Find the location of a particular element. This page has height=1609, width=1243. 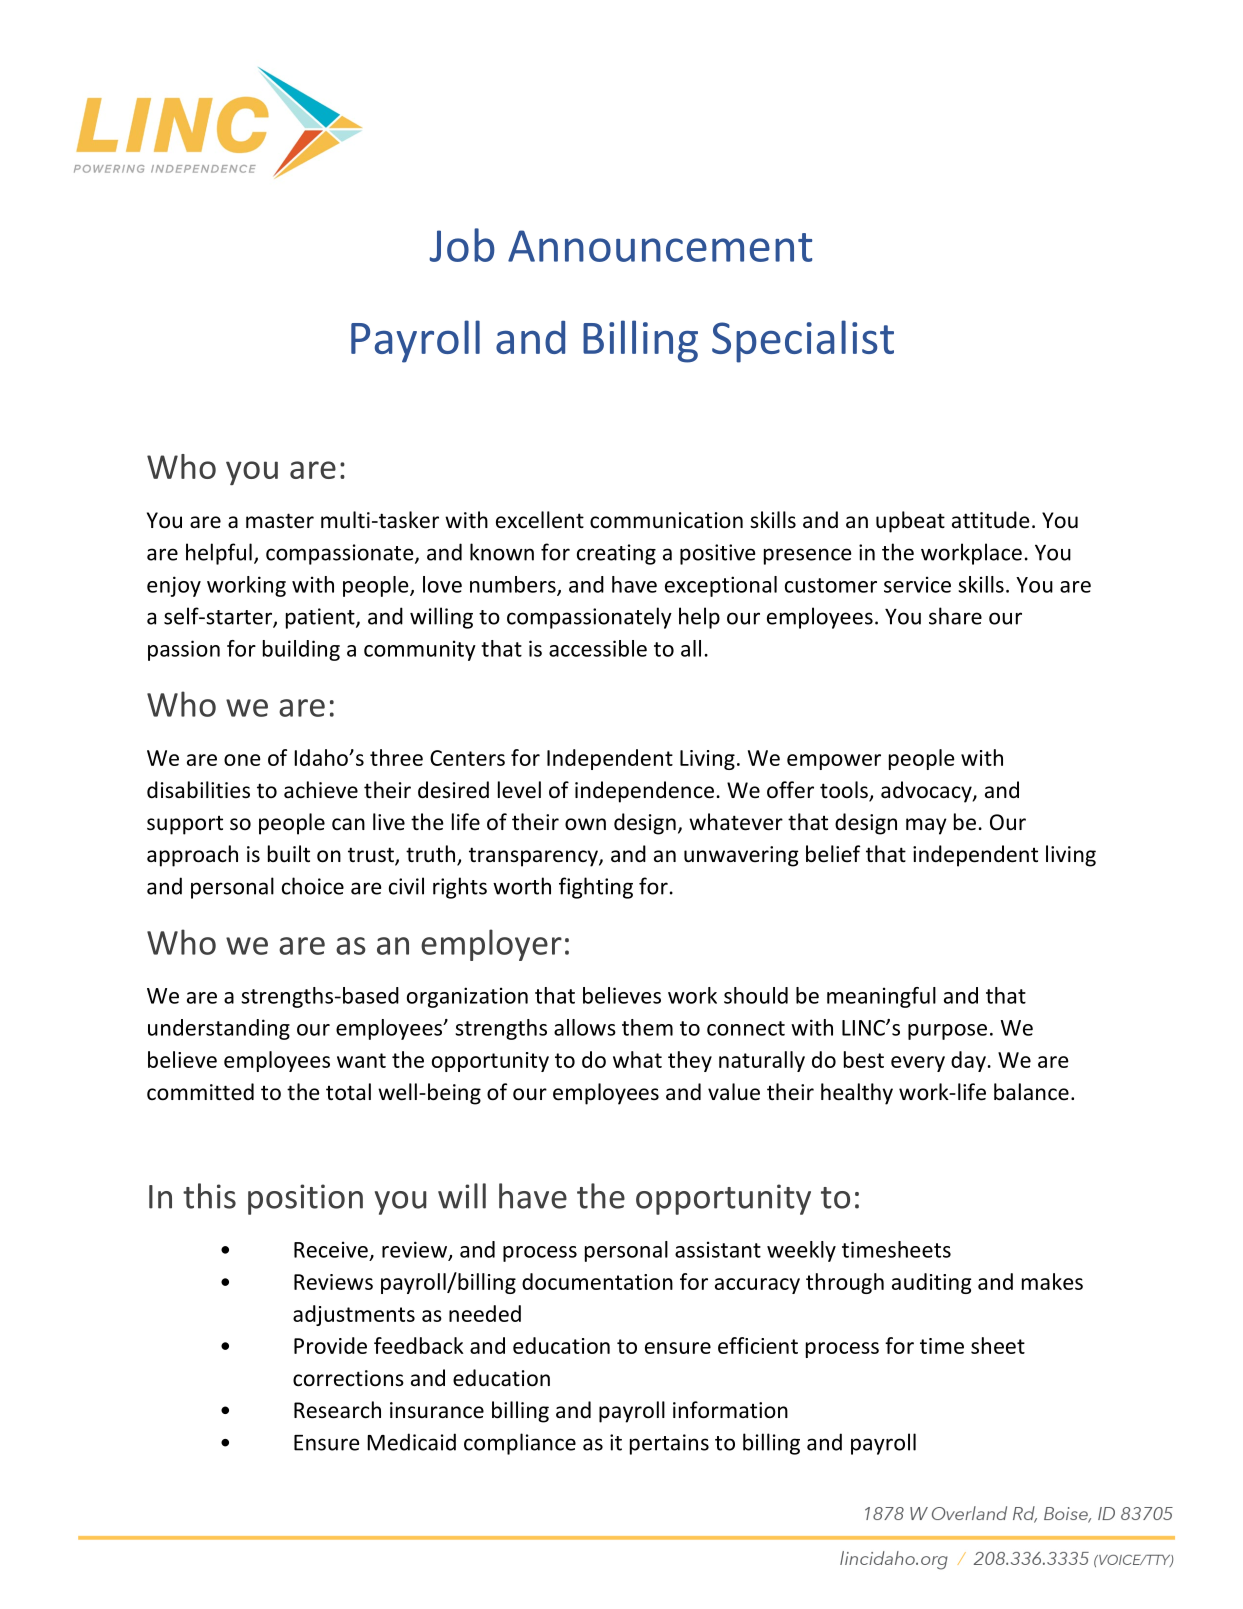

pertains is located at coordinates (669, 1444).
